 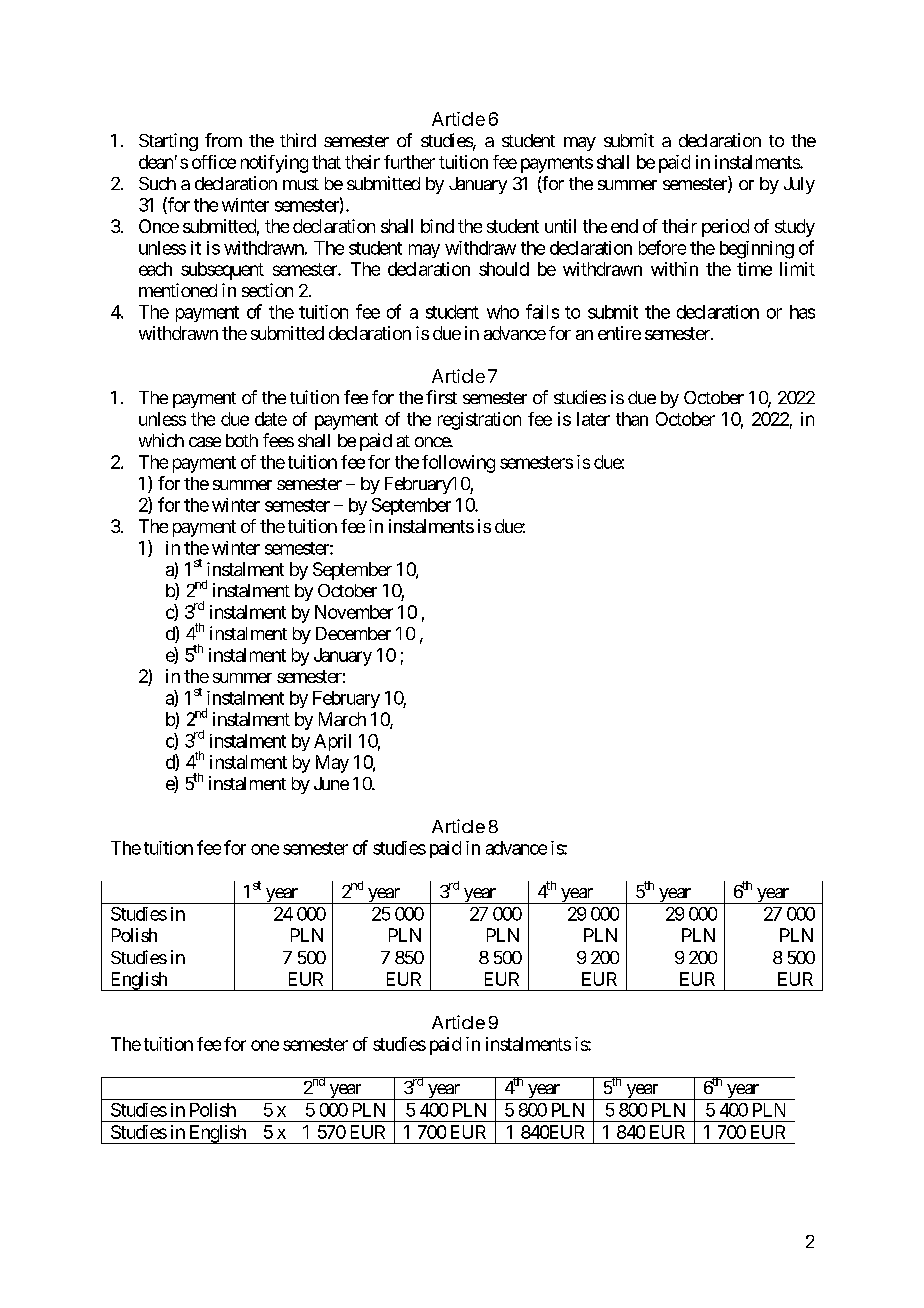 What do you see at coordinates (754, 269) in the page?
I see `time` at bounding box center [754, 269].
